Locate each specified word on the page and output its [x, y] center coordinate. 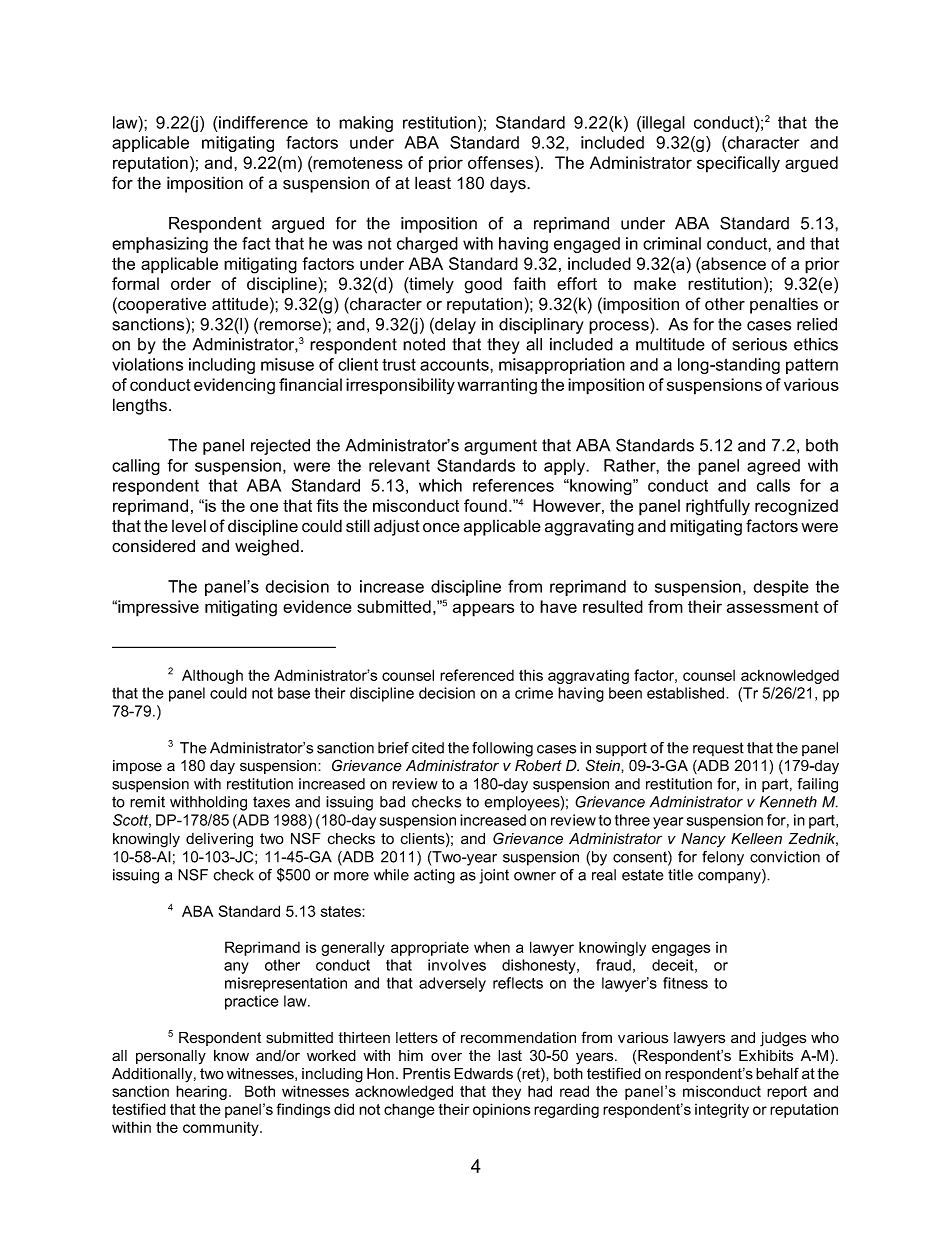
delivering [219, 840]
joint [494, 876]
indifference [262, 122]
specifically [738, 164]
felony [723, 858]
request [718, 749]
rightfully [718, 507]
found [485, 505]
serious [759, 344]
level [189, 526]
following [502, 749]
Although [212, 676]
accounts [455, 364]
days [509, 184]
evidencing [234, 386]
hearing [201, 1092]
